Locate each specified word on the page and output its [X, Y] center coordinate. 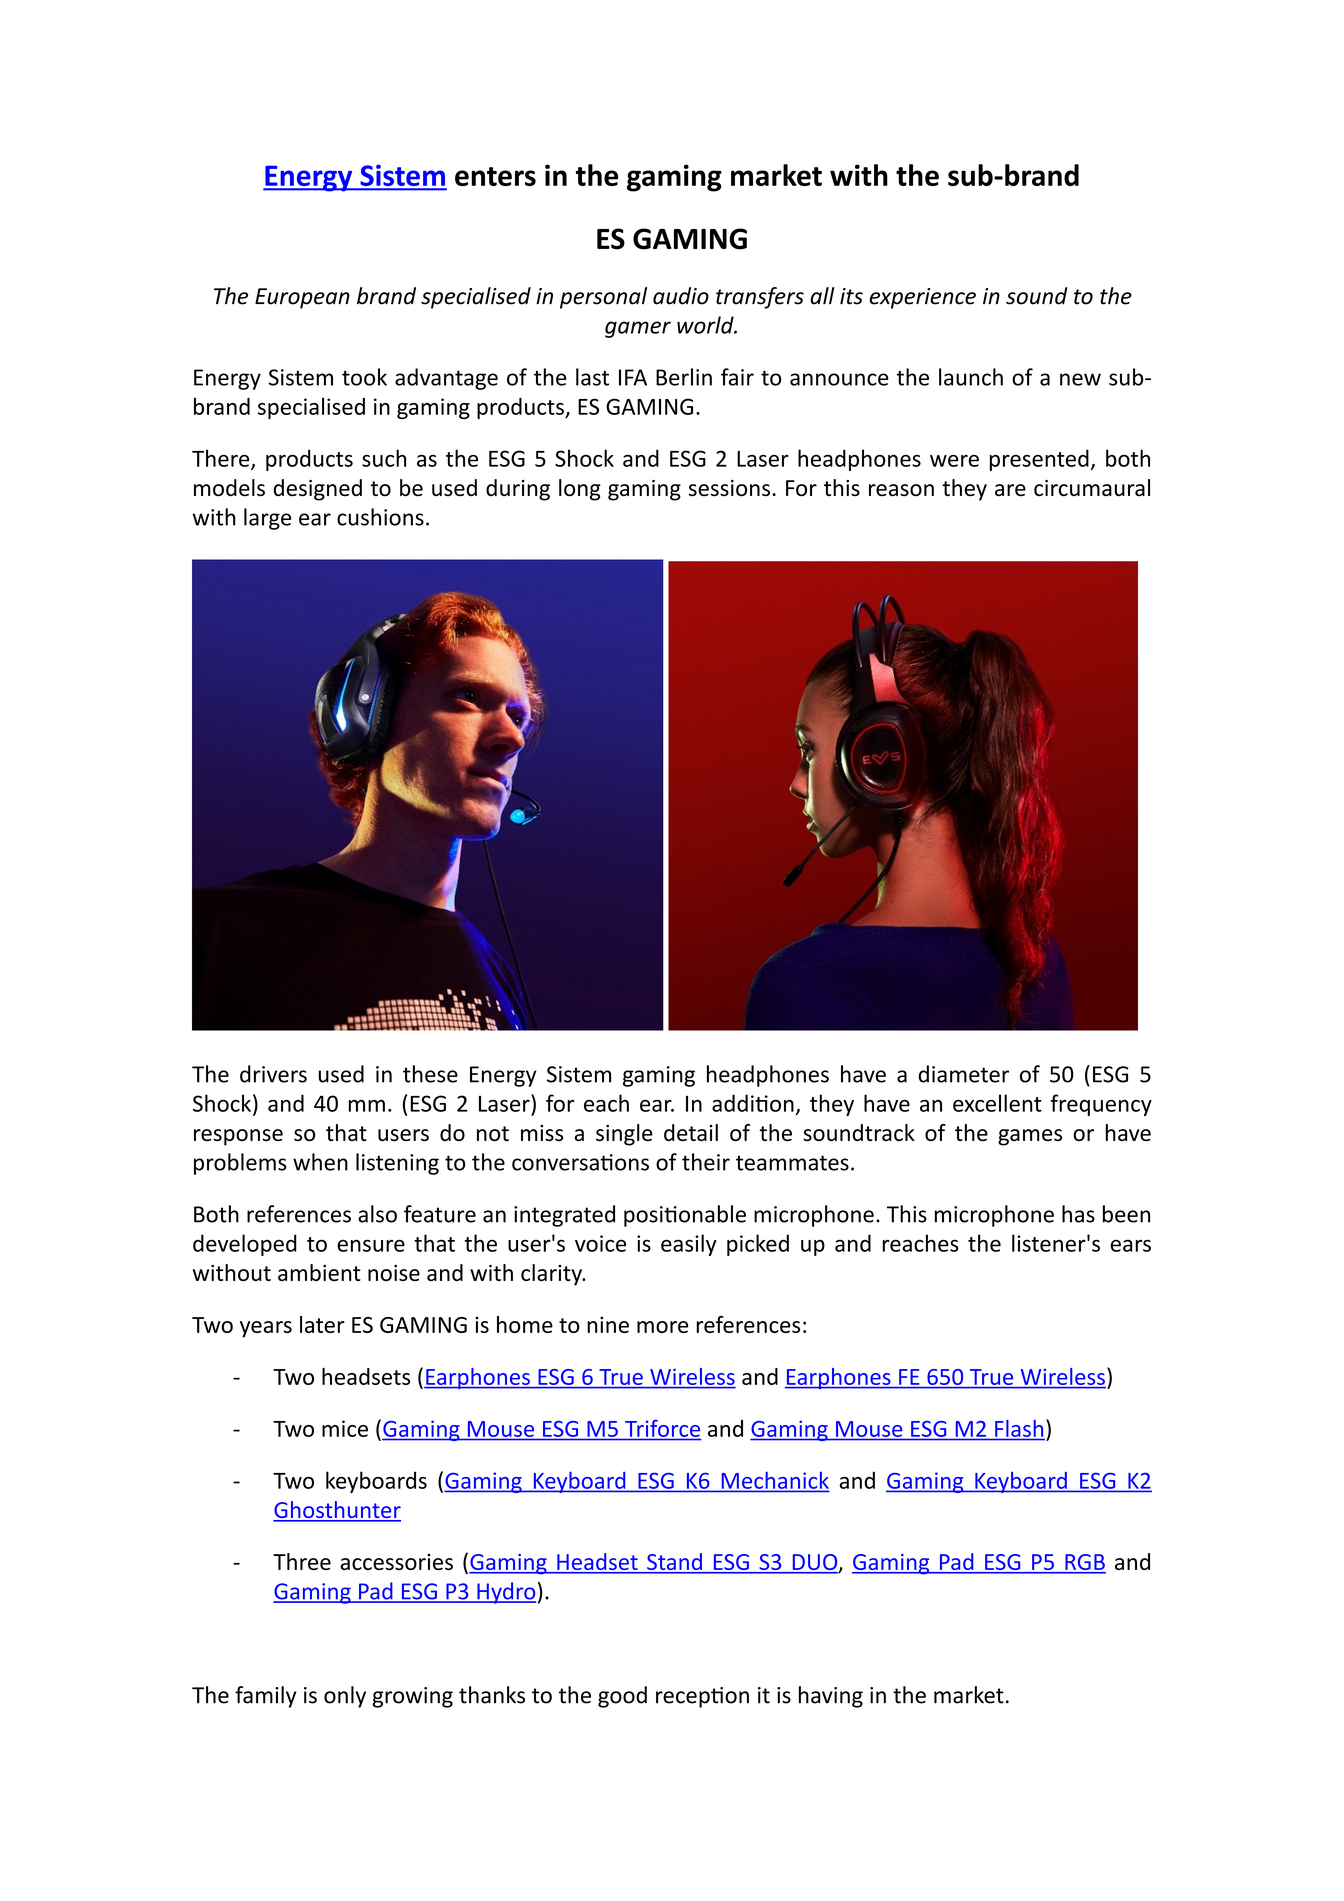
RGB [1084, 1563]
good [622, 1697]
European [302, 298]
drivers [273, 1074]
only [345, 1697]
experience [923, 298]
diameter [963, 1074]
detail [691, 1132]
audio [681, 296]
